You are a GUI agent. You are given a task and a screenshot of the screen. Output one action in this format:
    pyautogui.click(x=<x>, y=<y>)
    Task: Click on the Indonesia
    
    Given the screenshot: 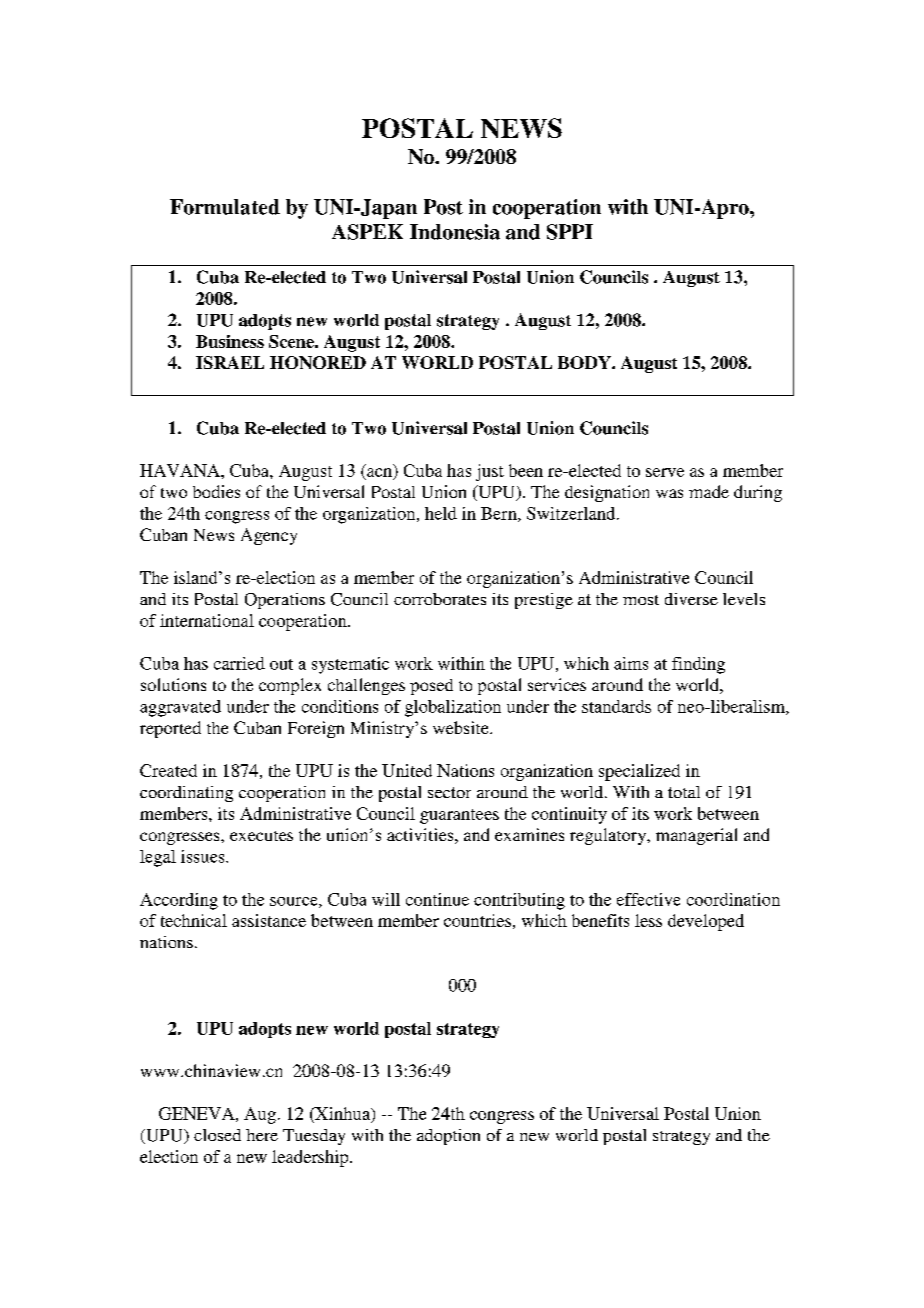 What is the action you would take?
    pyautogui.click(x=455, y=232)
